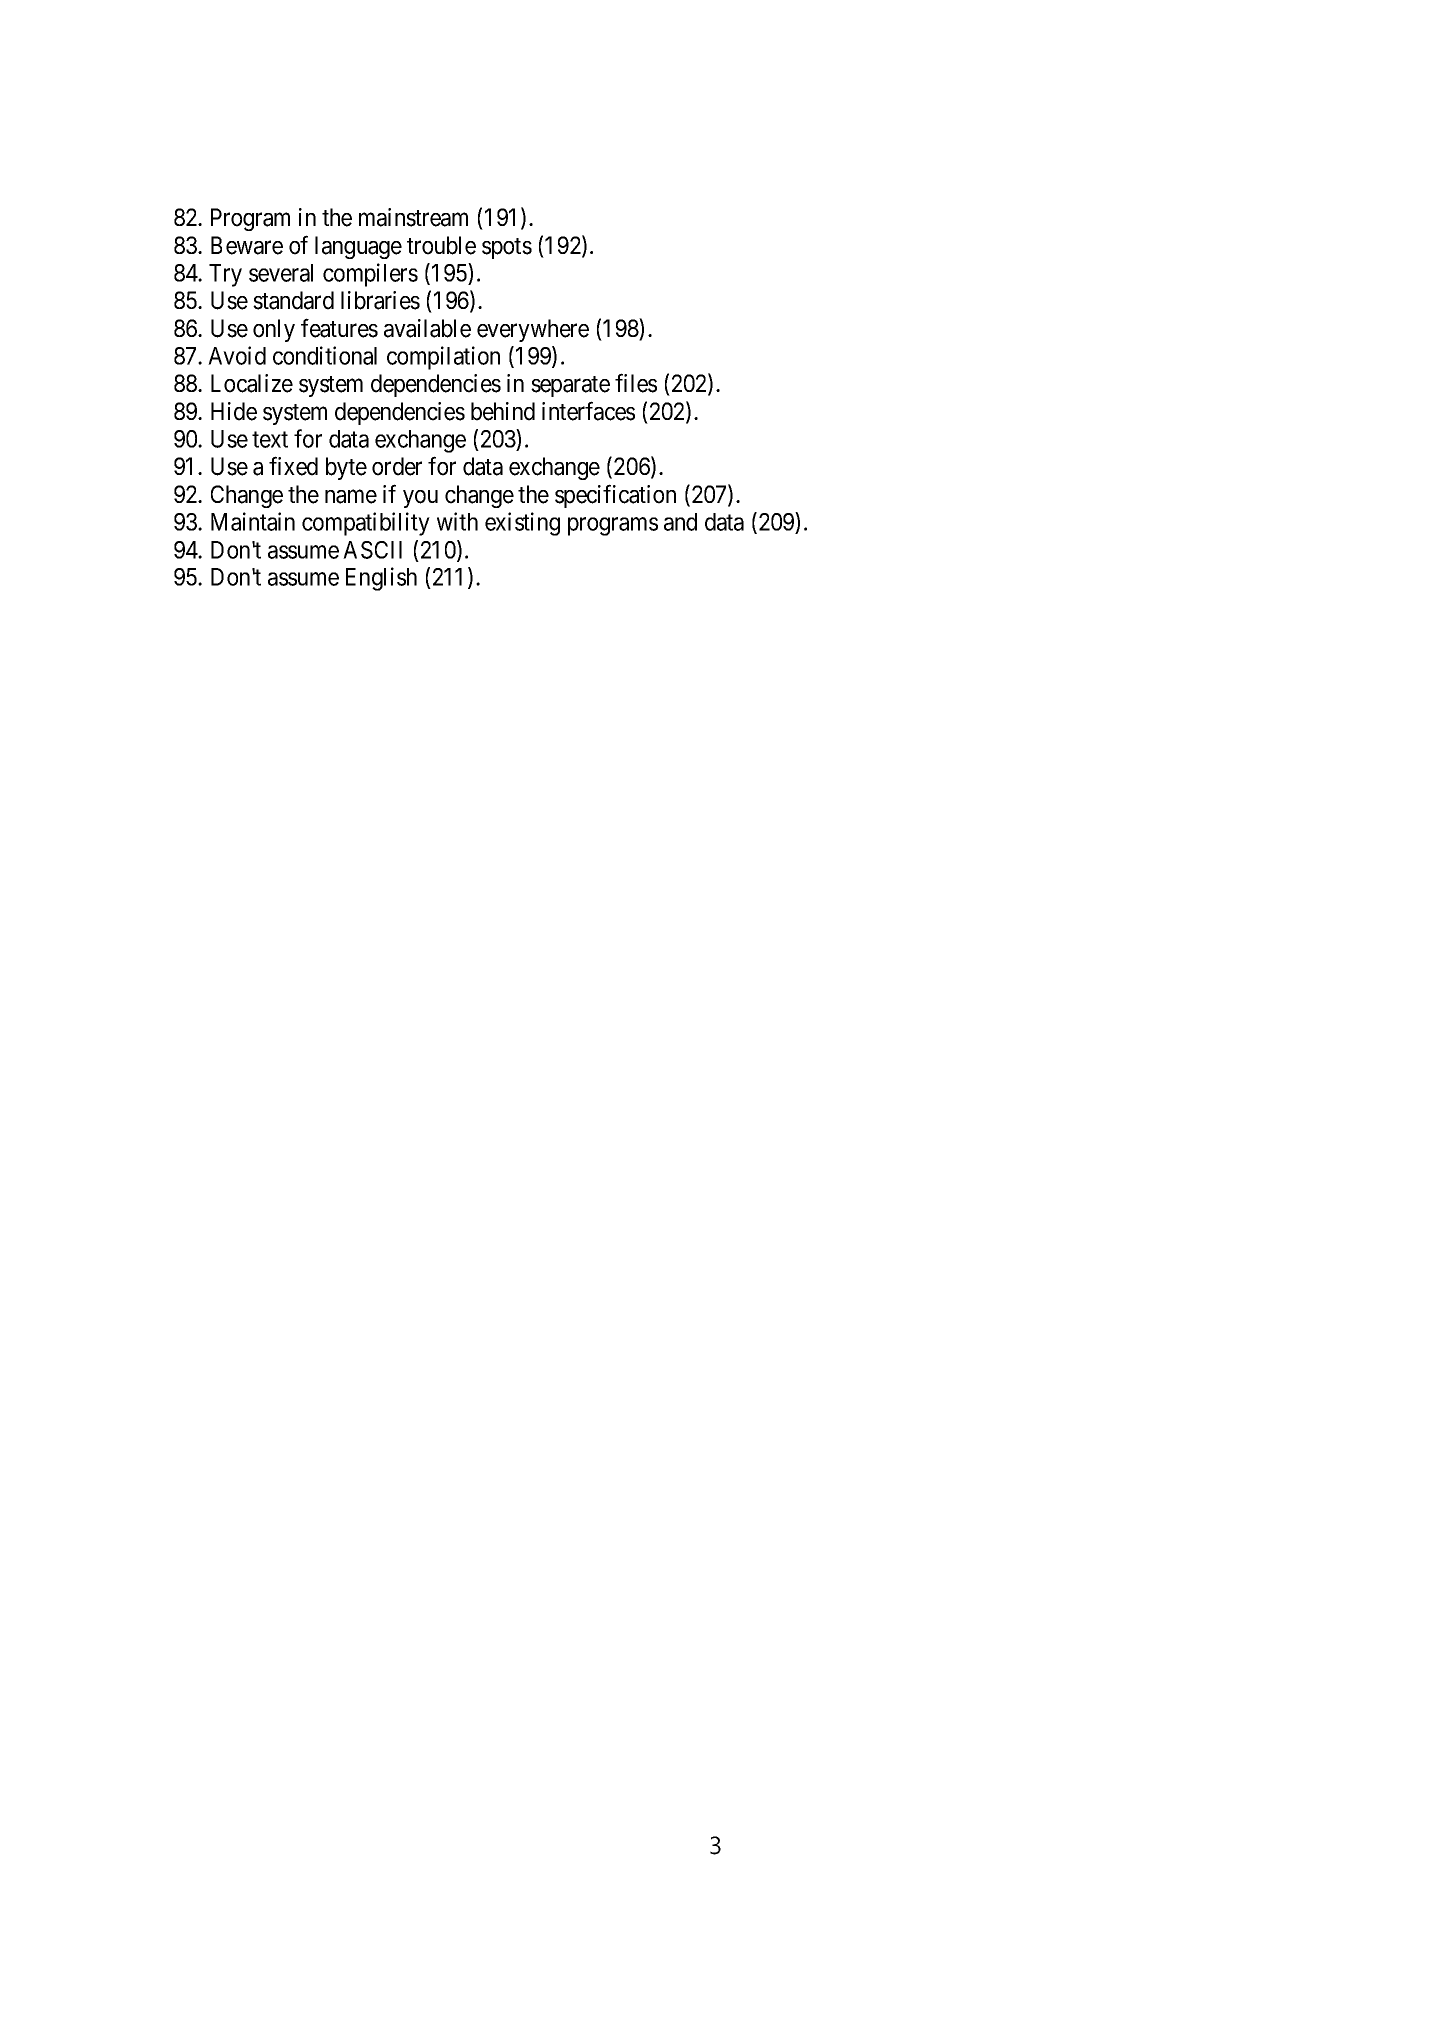 This screenshot has width=1432, height=2026. Describe the element at coordinates (372, 550) in the screenshot. I see `ASCII` at that location.
